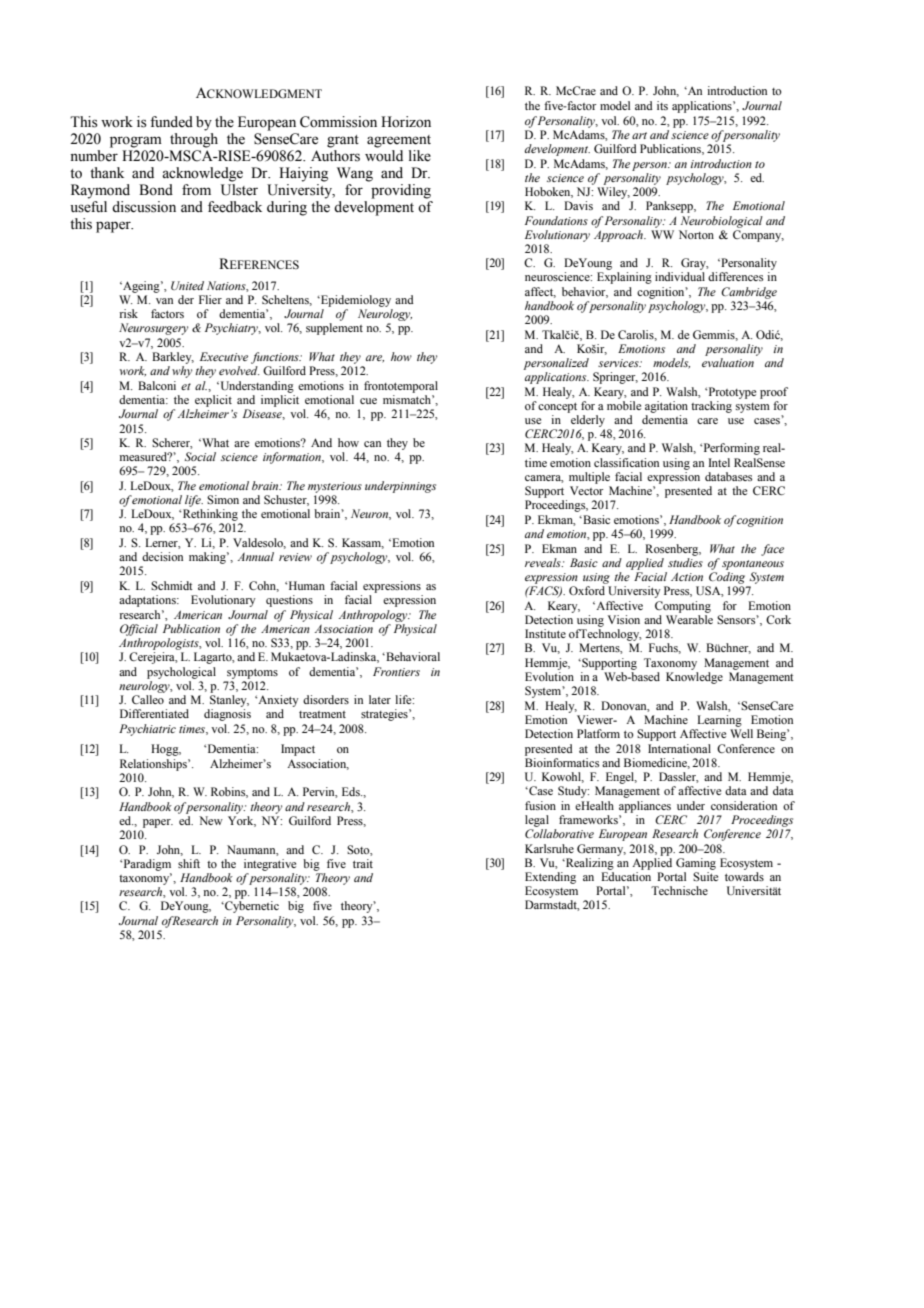 This image has width=924, height=1308. I want to click on Suite, so click(705, 876).
